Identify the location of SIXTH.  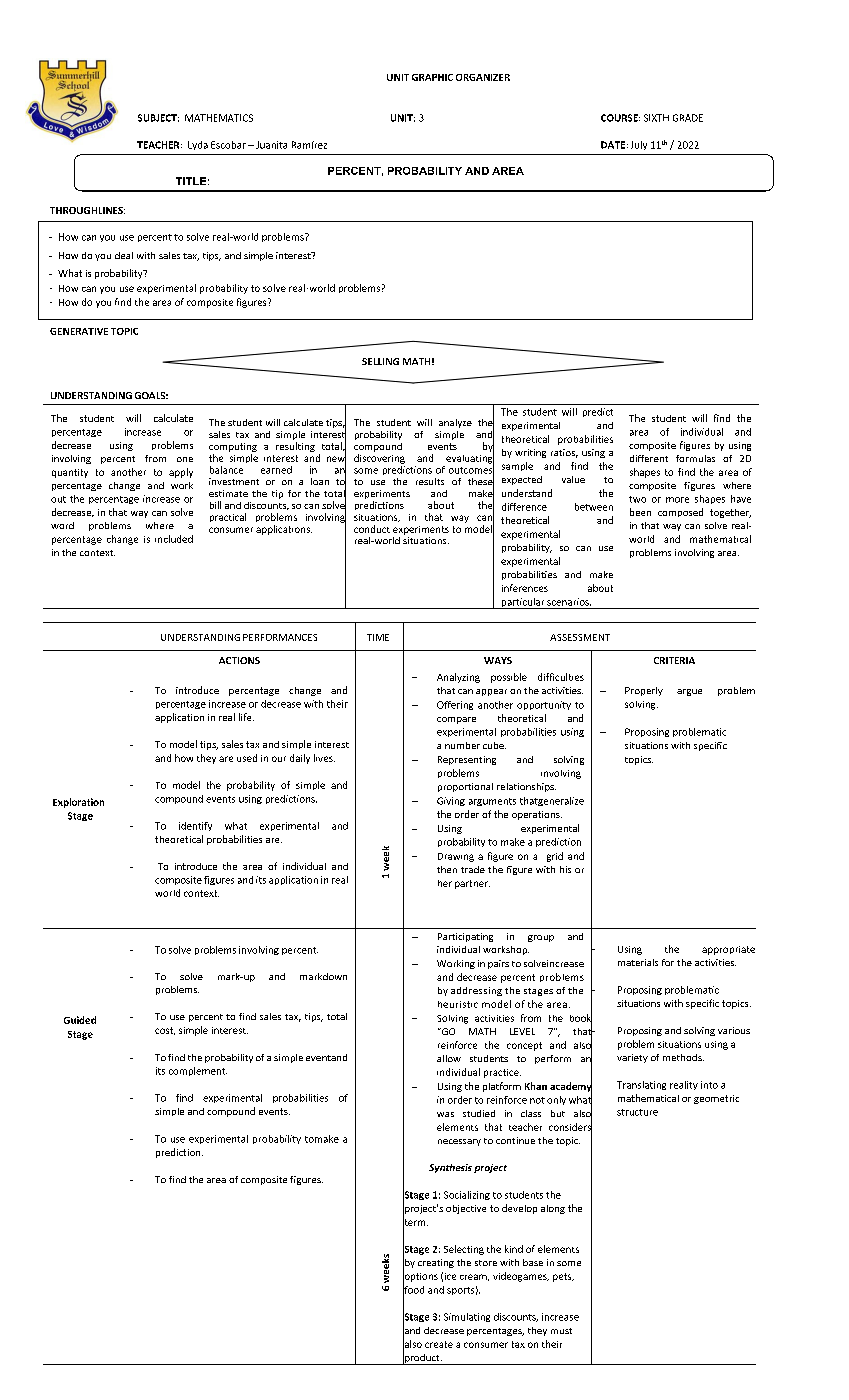
(656, 118).
